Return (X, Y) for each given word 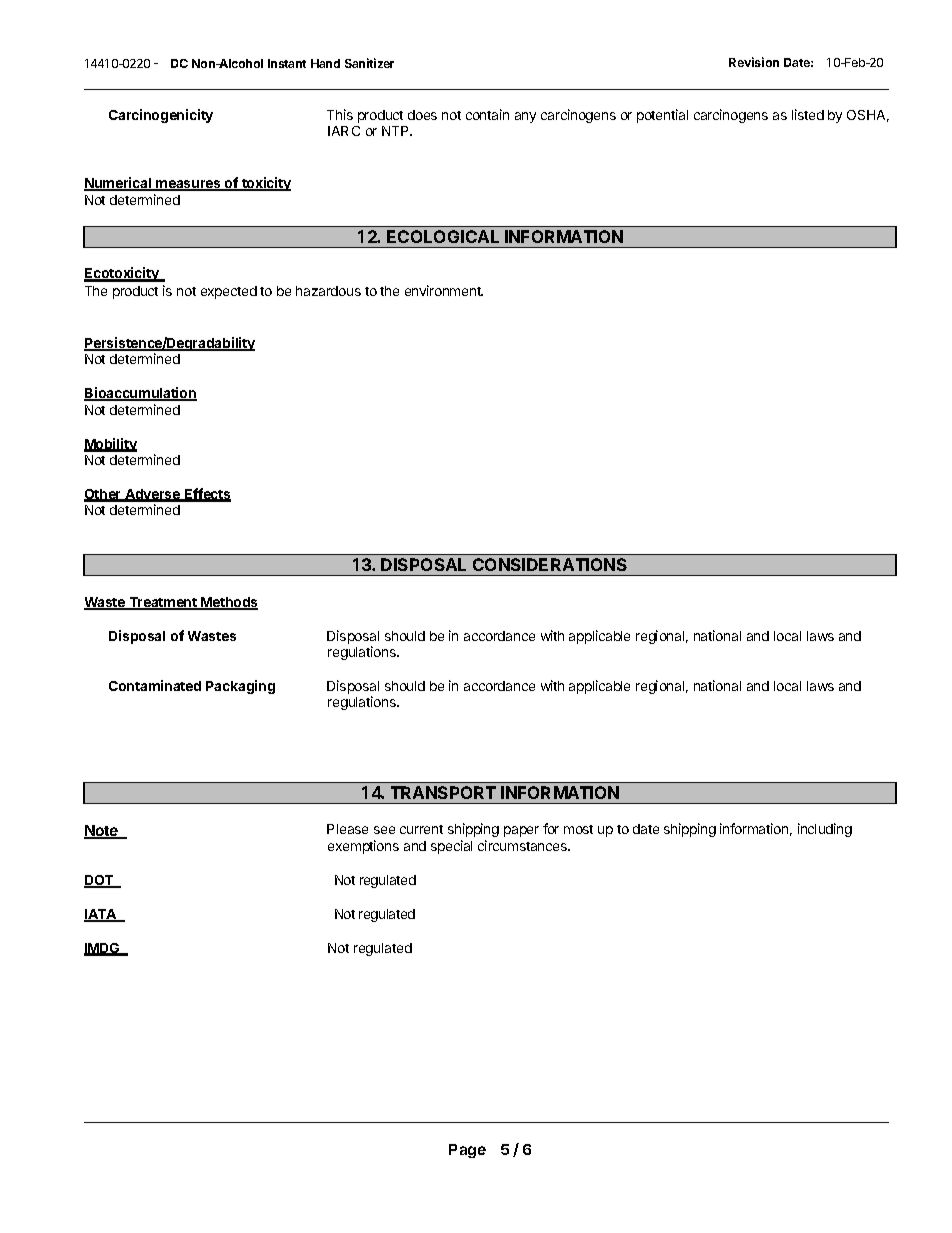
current (421, 829)
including (825, 830)
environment (444, 290)
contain (487, 114)
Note (102, 832)
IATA (101, 915)
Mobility (110, 445)
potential (662, 116)
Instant (287, 63)
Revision (754, 62)
